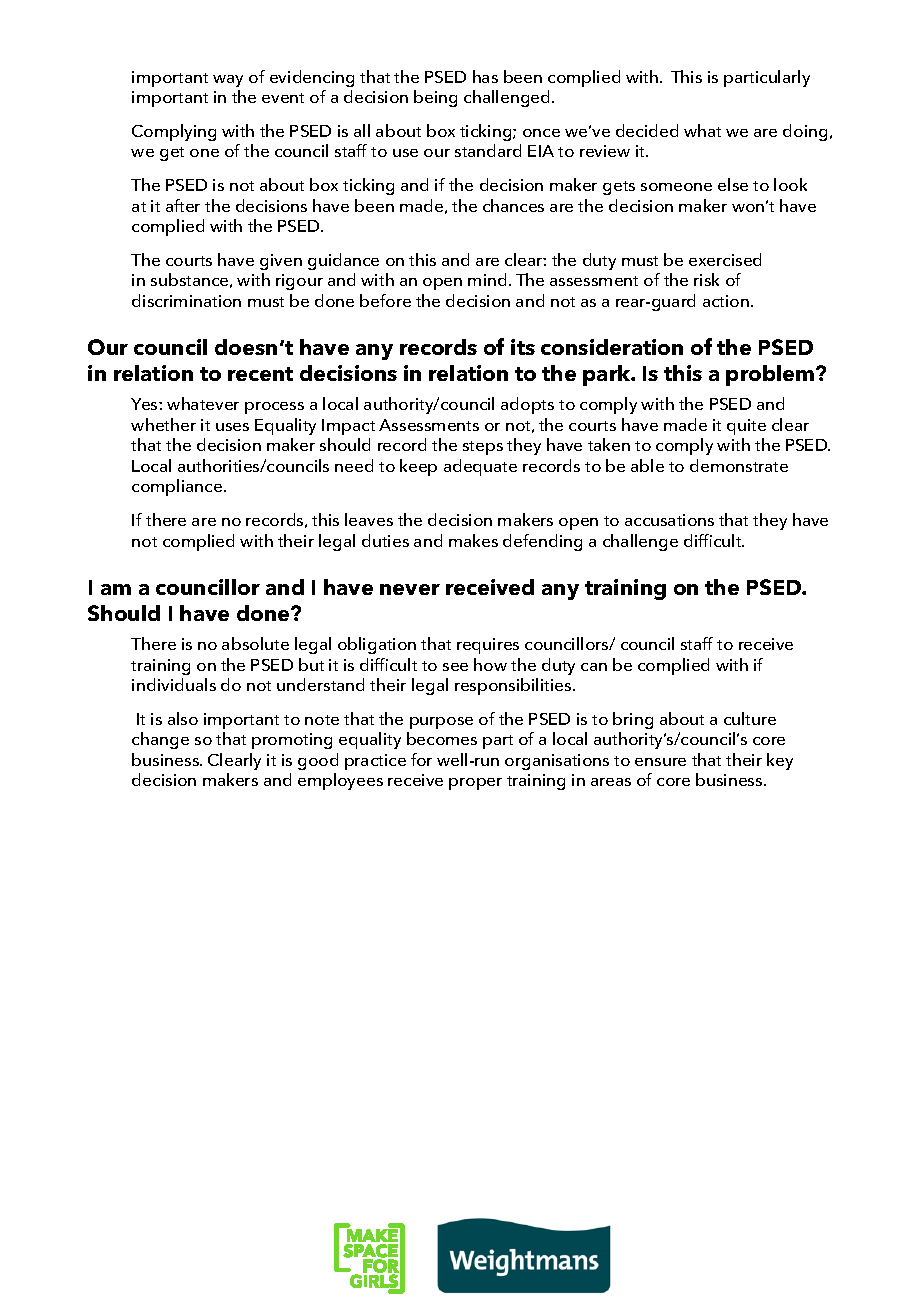  I want to click on decided, so click(647, 130).
